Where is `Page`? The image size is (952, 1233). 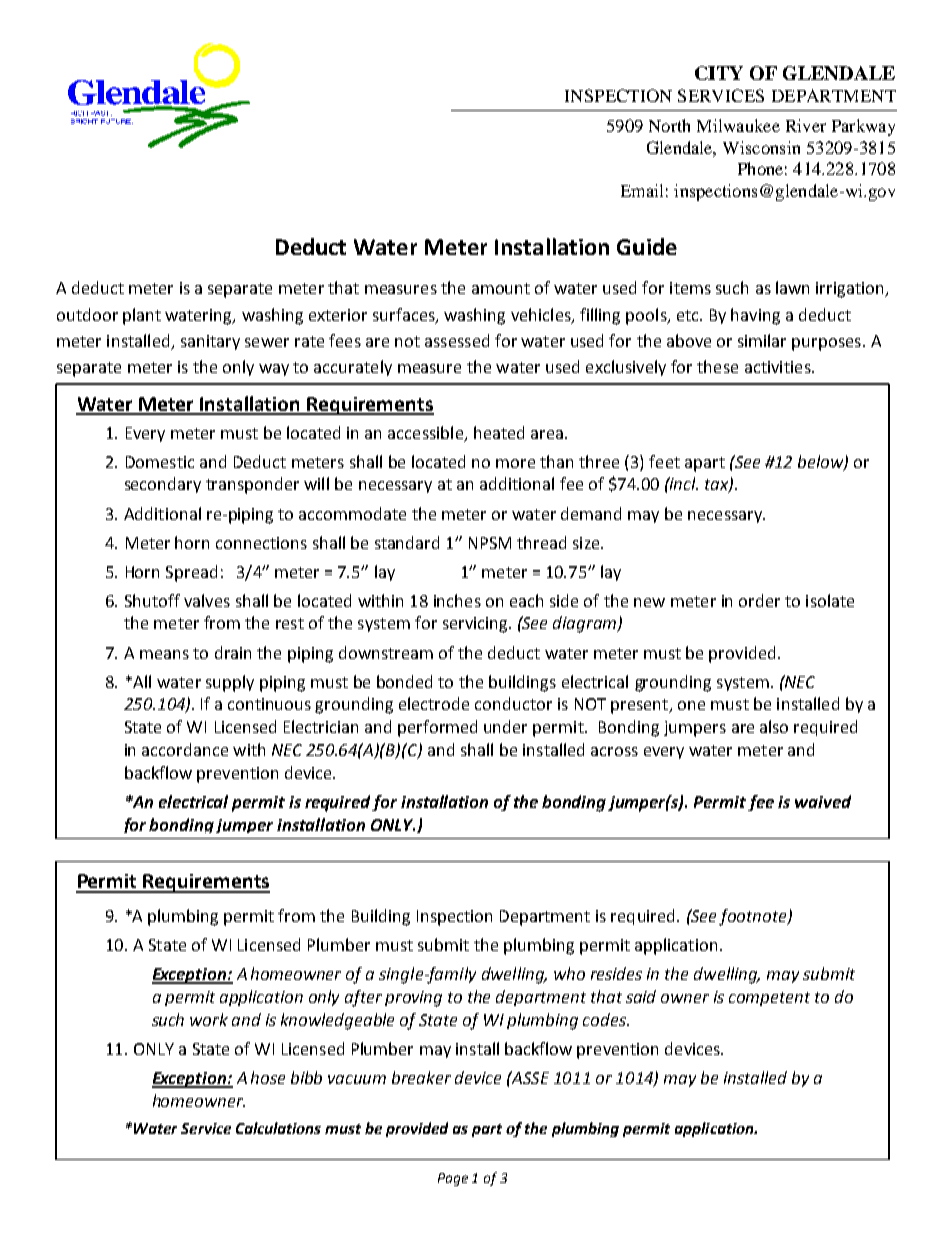
Page is located at coordinates (453, 1179).
